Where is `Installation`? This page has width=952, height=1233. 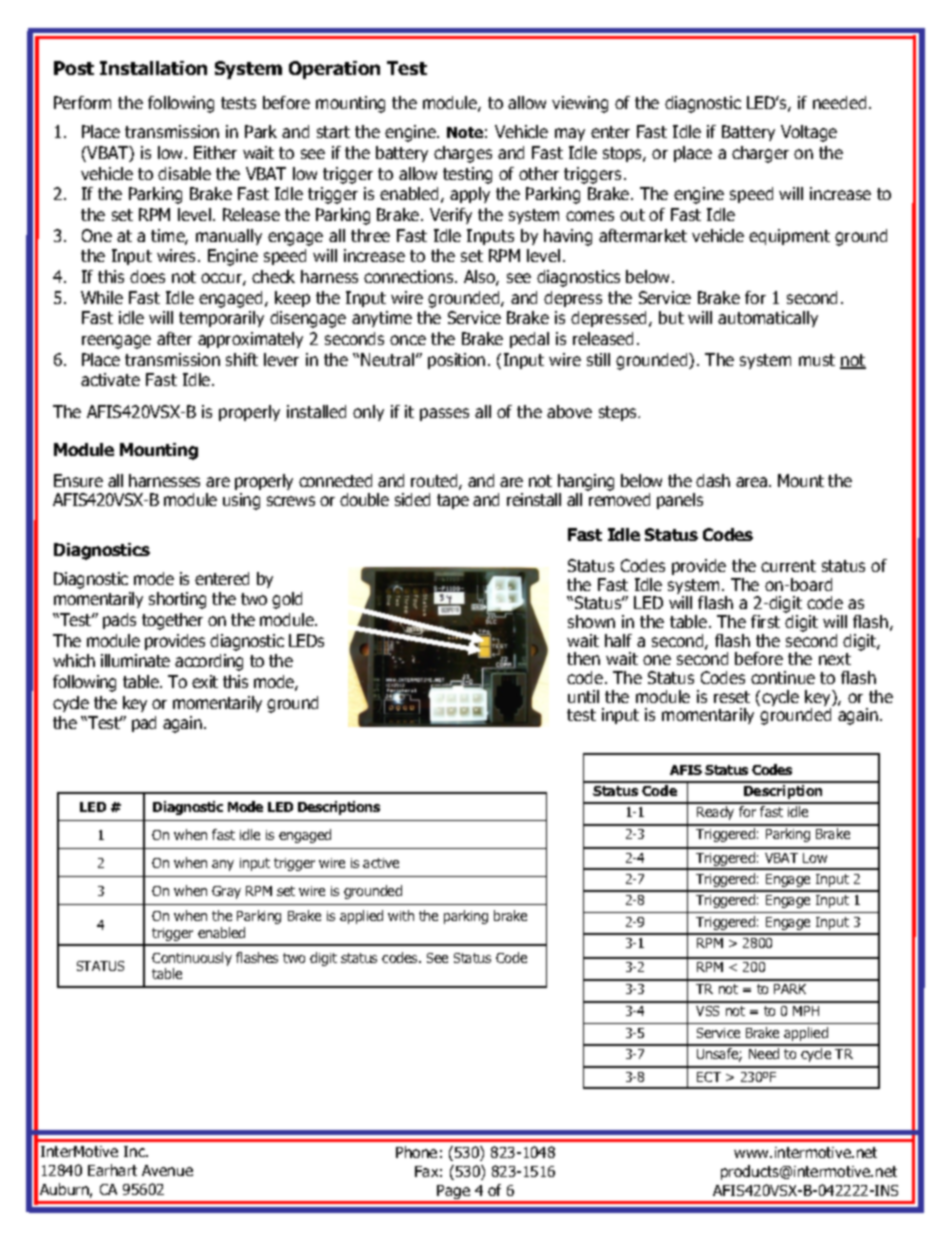 Installation is located at coordinates (153, 68).
